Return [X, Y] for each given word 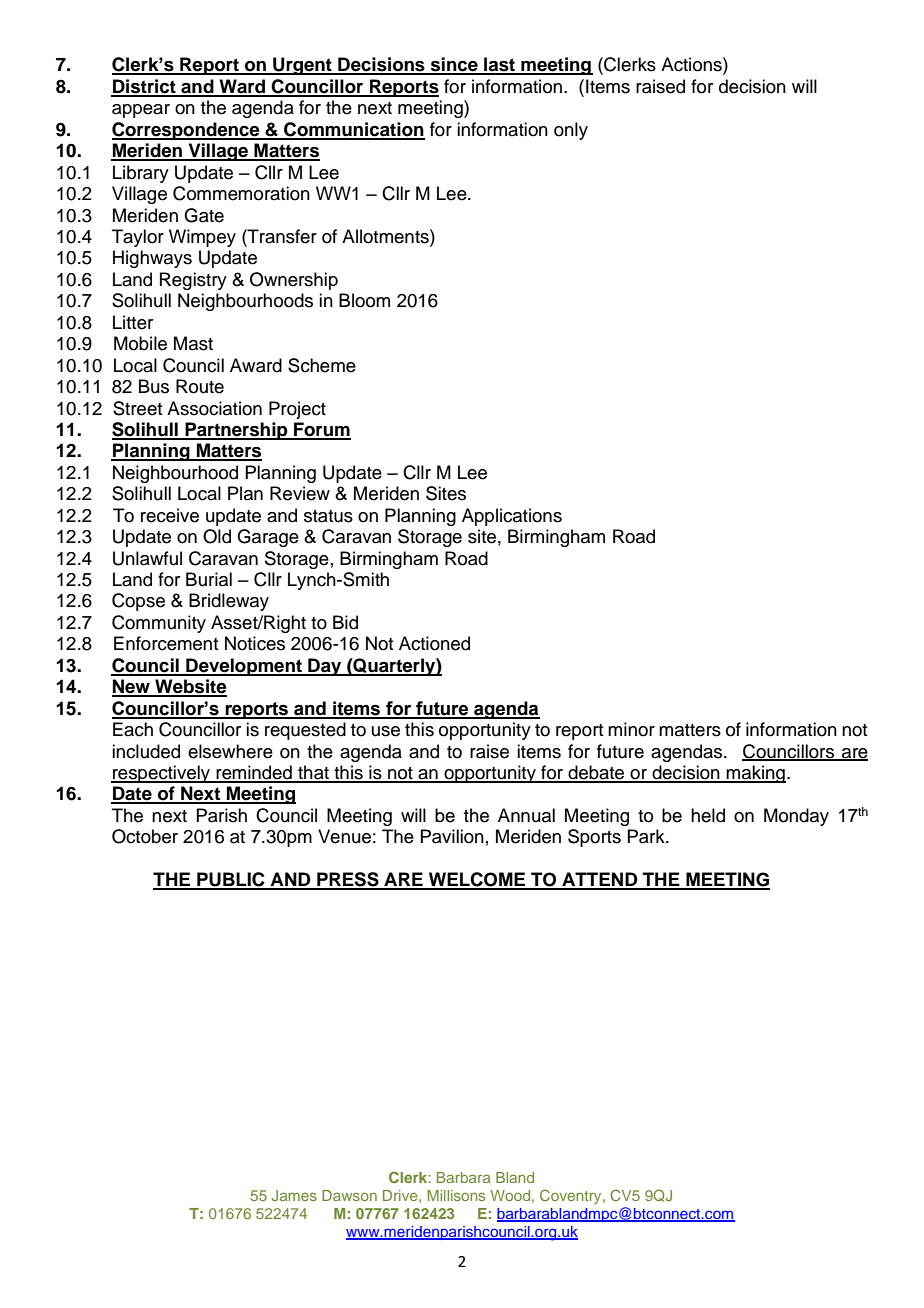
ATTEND [600, 880]
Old [217, 536]
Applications [512, 517]
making [755, 774]
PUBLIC [231, 880]
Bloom [364, 300]
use [386, 731]
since [454, 65]
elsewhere [230, 751]
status [328, 516]
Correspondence [187, 131]
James [294, 1195]
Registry [193, 281]
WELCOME [477, 880]
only [571, 131]
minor [631, 729]
